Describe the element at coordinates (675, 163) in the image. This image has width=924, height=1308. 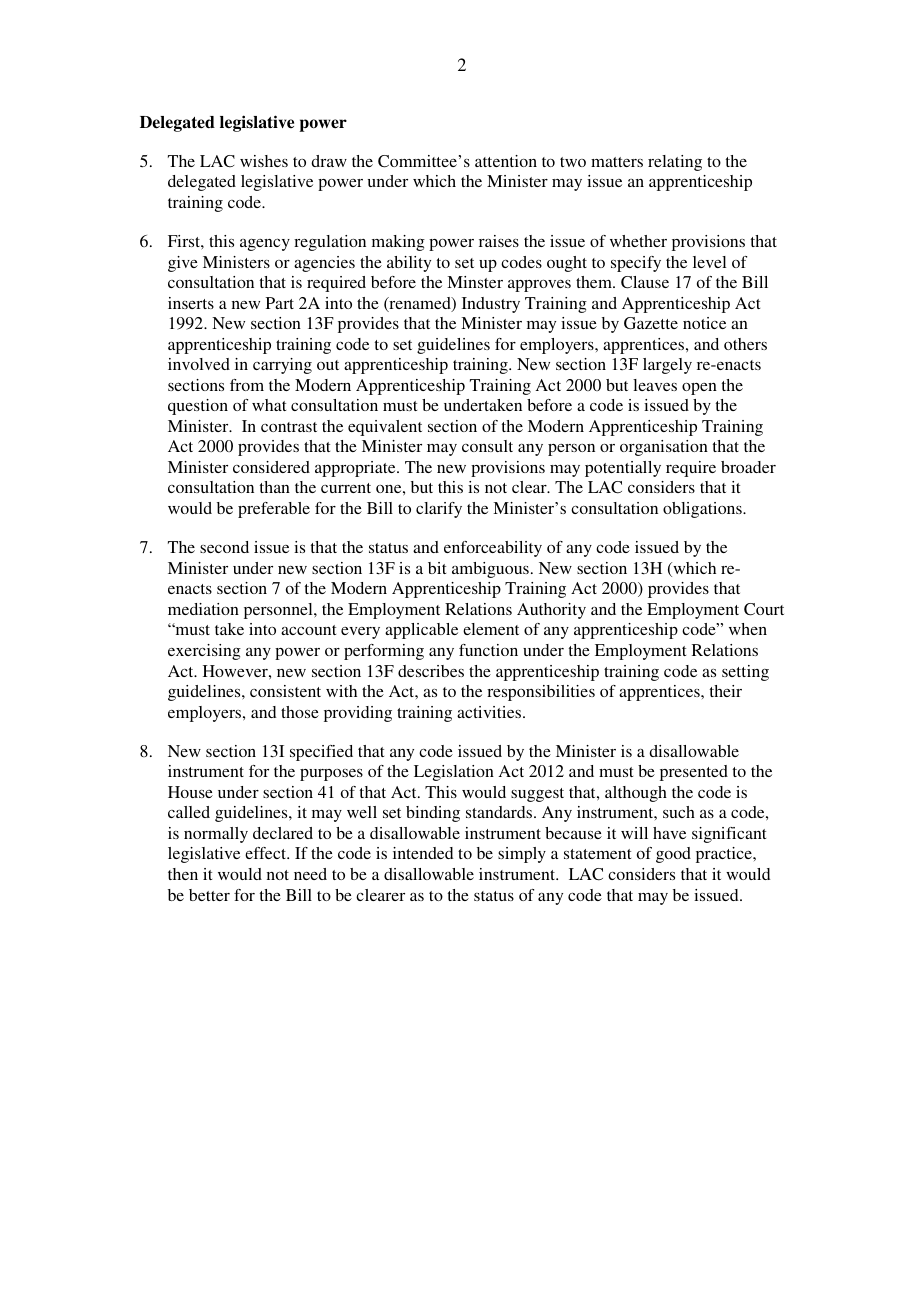
I see `relating` at that location.
